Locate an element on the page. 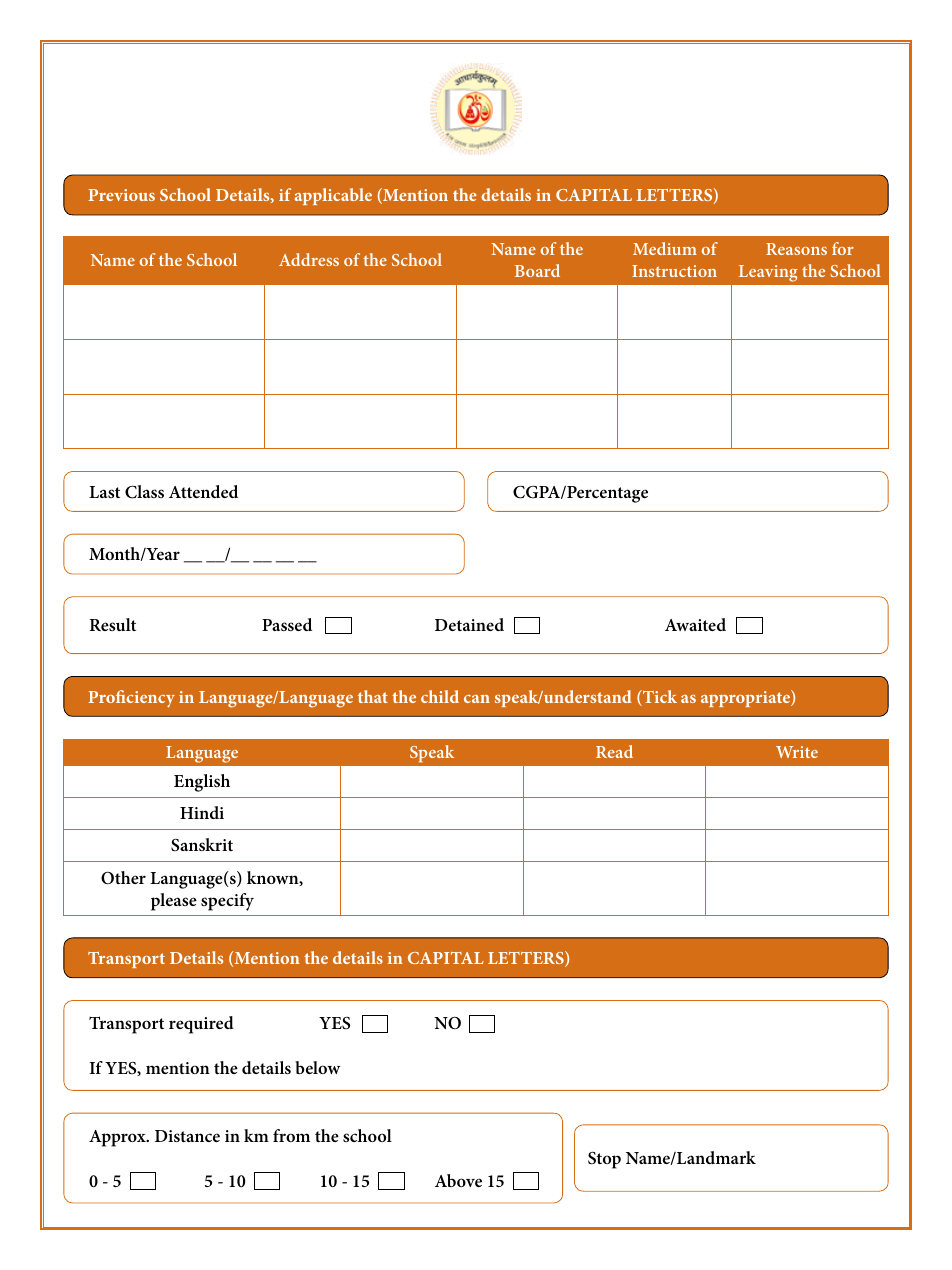 The height and width of the document is (1270, 952). Read is located at coordinates (614, 751).
